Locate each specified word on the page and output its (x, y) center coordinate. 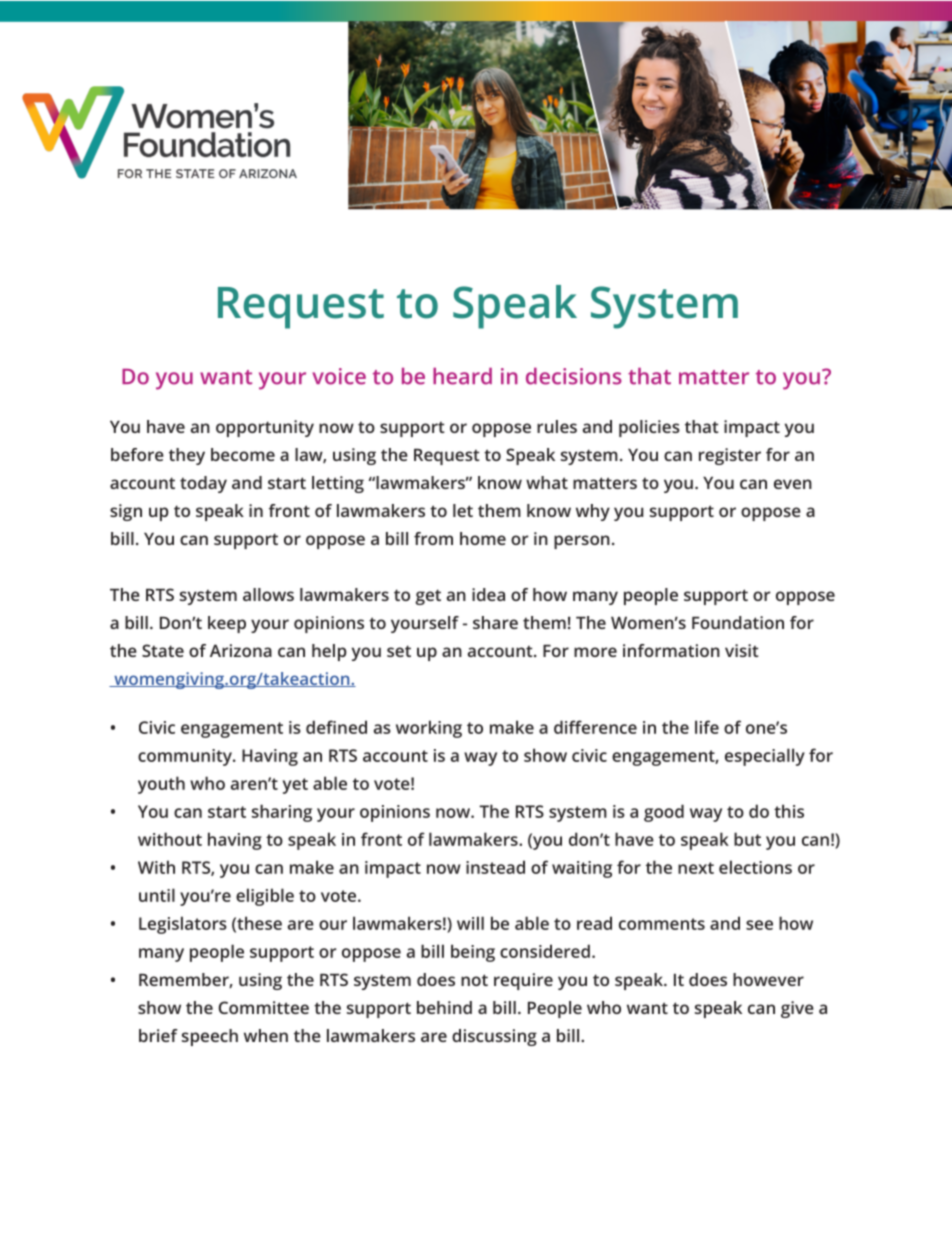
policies (649, 428)
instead (495, 867)
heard (462, 376)
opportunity (265, 428)
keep (227, 624)
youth (161, 785)
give (797, 1009)
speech (210, 1037)
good (664, 813)
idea (488, 594)
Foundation (738, 622)
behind (444, 1007)
